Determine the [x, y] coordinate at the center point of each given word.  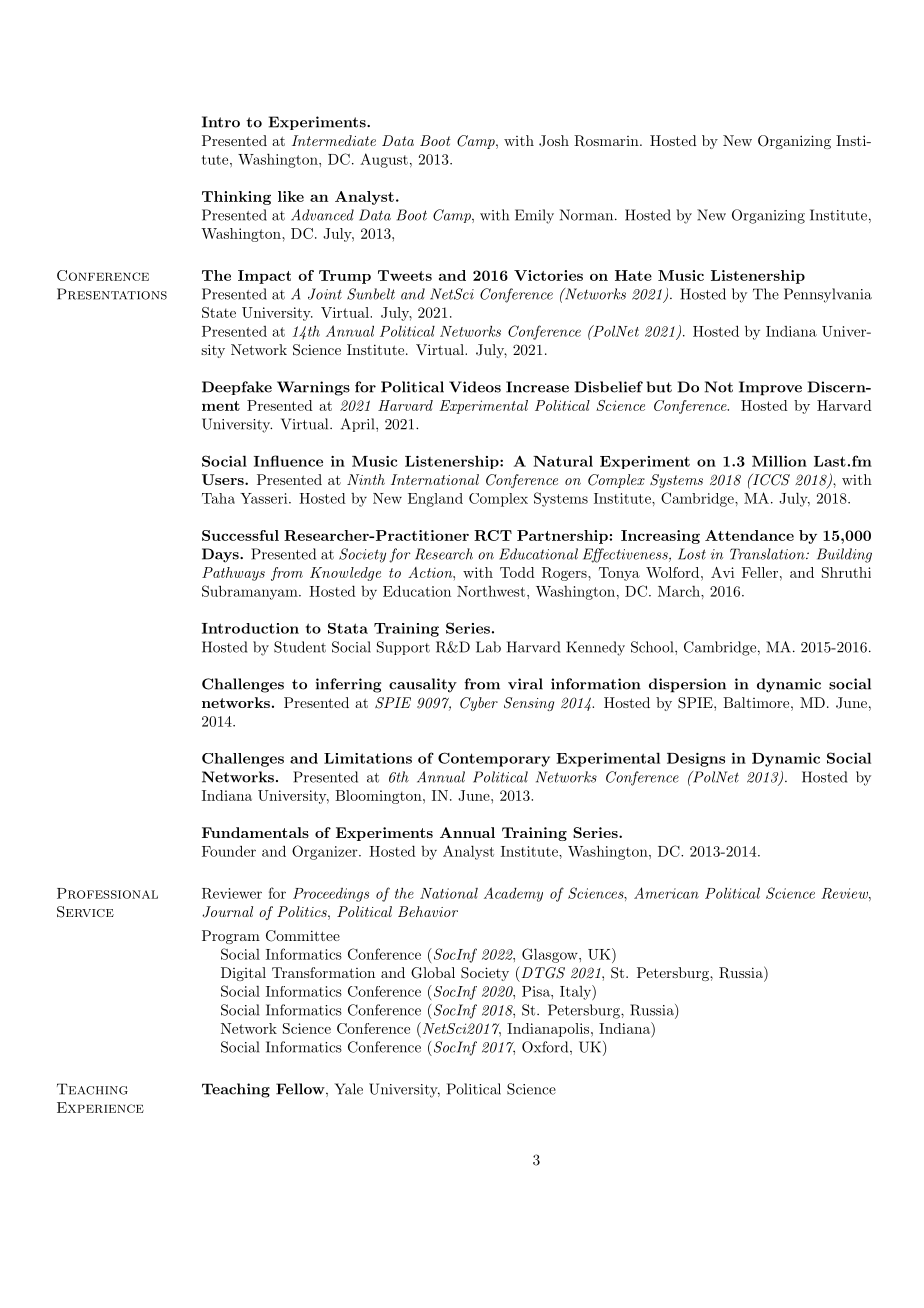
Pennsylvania [828, 295]
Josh [554, 141]
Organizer [326, 852]
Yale [349, 1089]
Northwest [491, 591]
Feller [760, 572]
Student [300, 647]
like [291, 196]
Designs [696, 760]
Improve [770, 388]
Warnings [313, 388]
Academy [513, 894]
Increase [537, 387]
